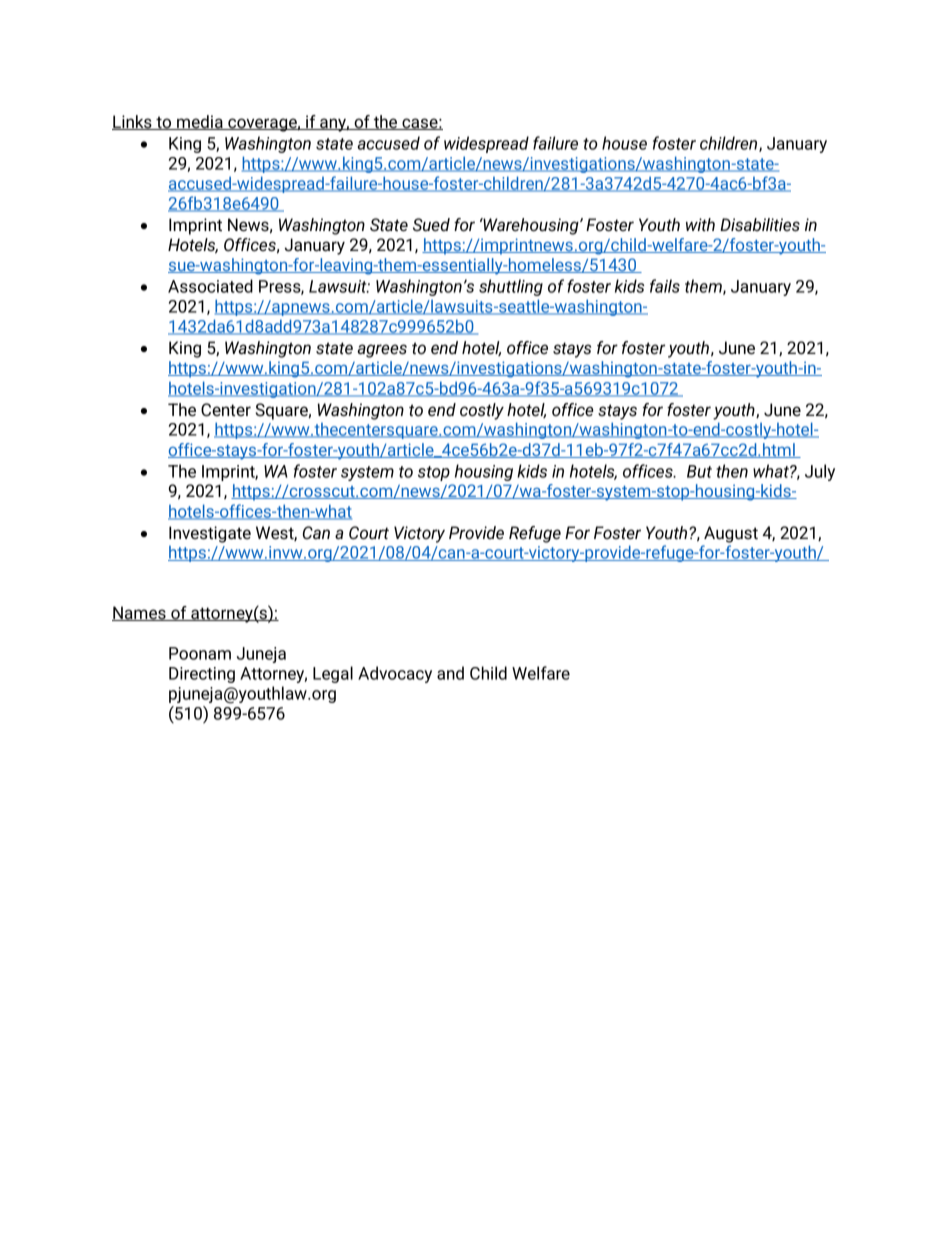  Describe the element at coordinates (210, 286) in the document. I see `Associated` at that location.
